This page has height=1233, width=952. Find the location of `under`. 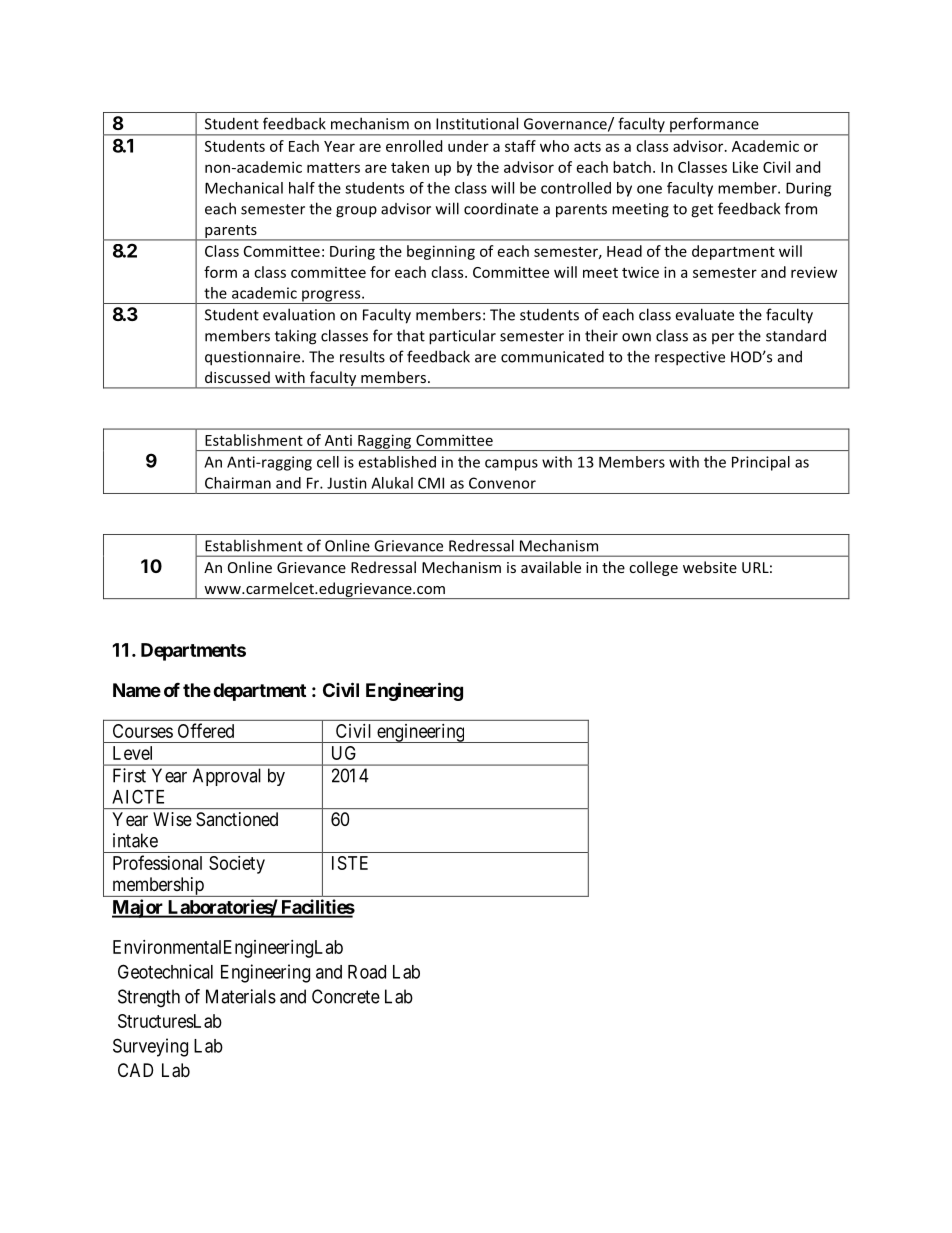

under is located at coordinates (468, 146).
